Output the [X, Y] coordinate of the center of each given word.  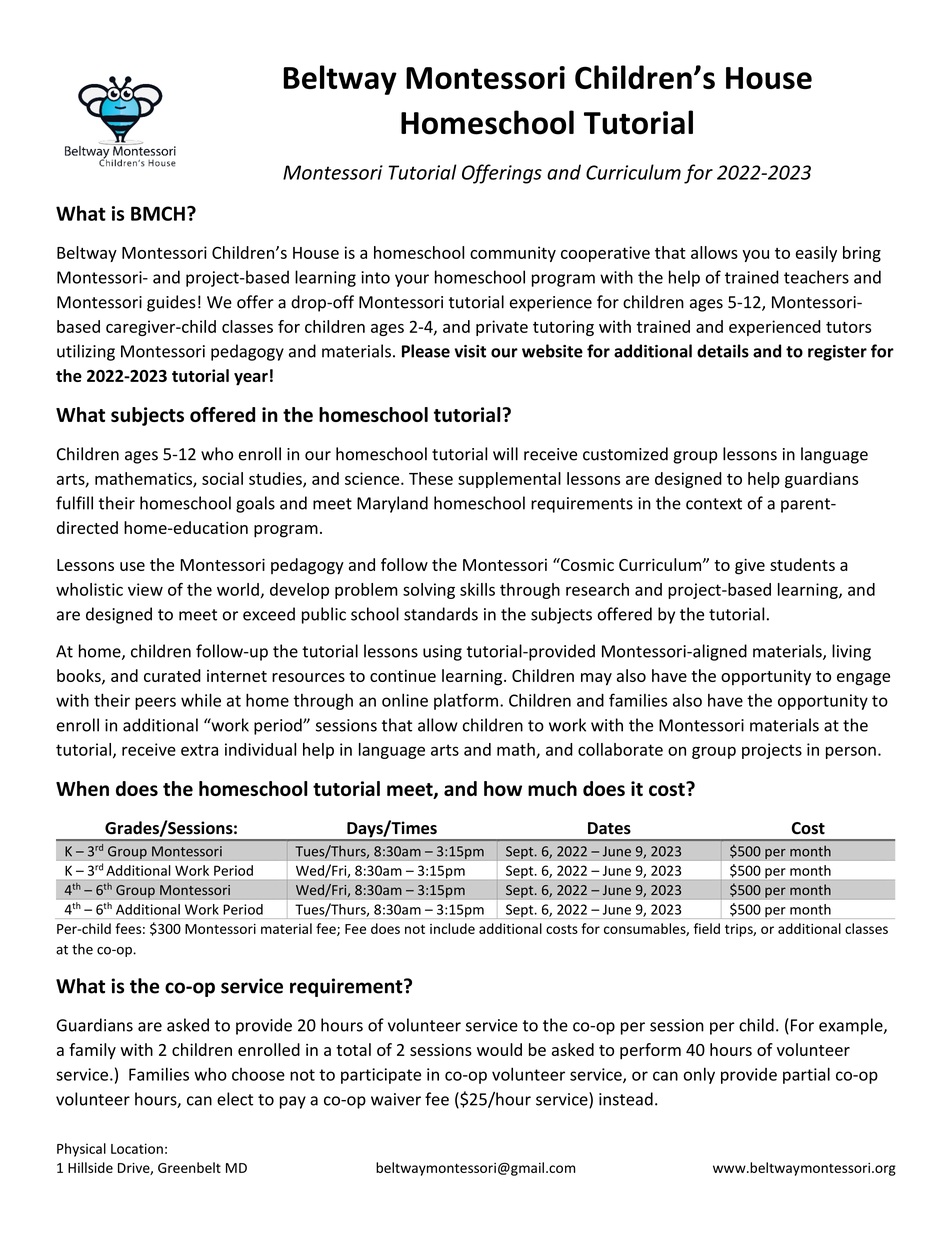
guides [171, 303]
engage [863, 679]
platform [466, 701]
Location [137, 1148]
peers [155, 703]
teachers [816, 277]
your [412, 280]
